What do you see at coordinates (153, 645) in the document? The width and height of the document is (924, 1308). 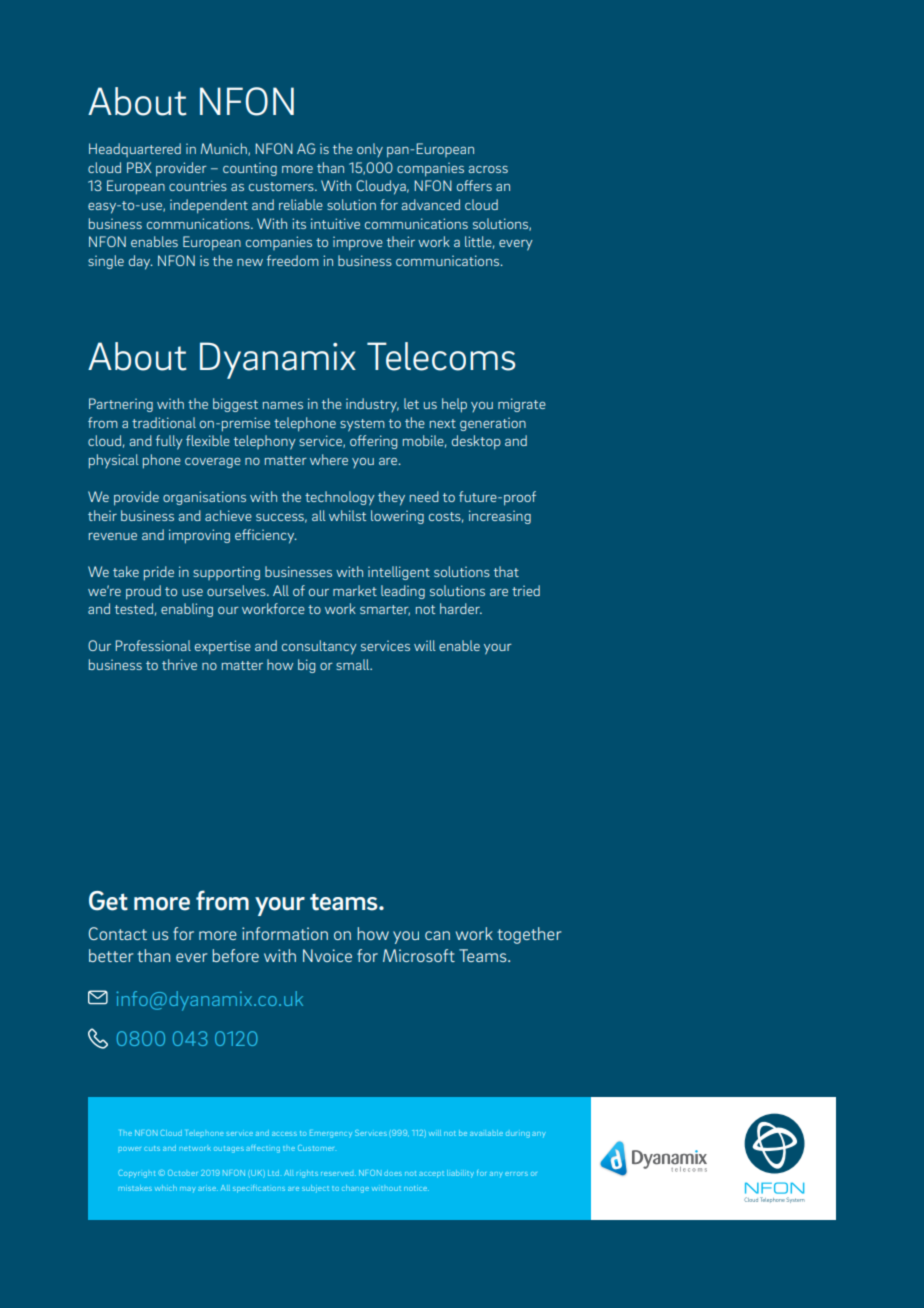 I see `Professional` at bounding box center [153, 645].
